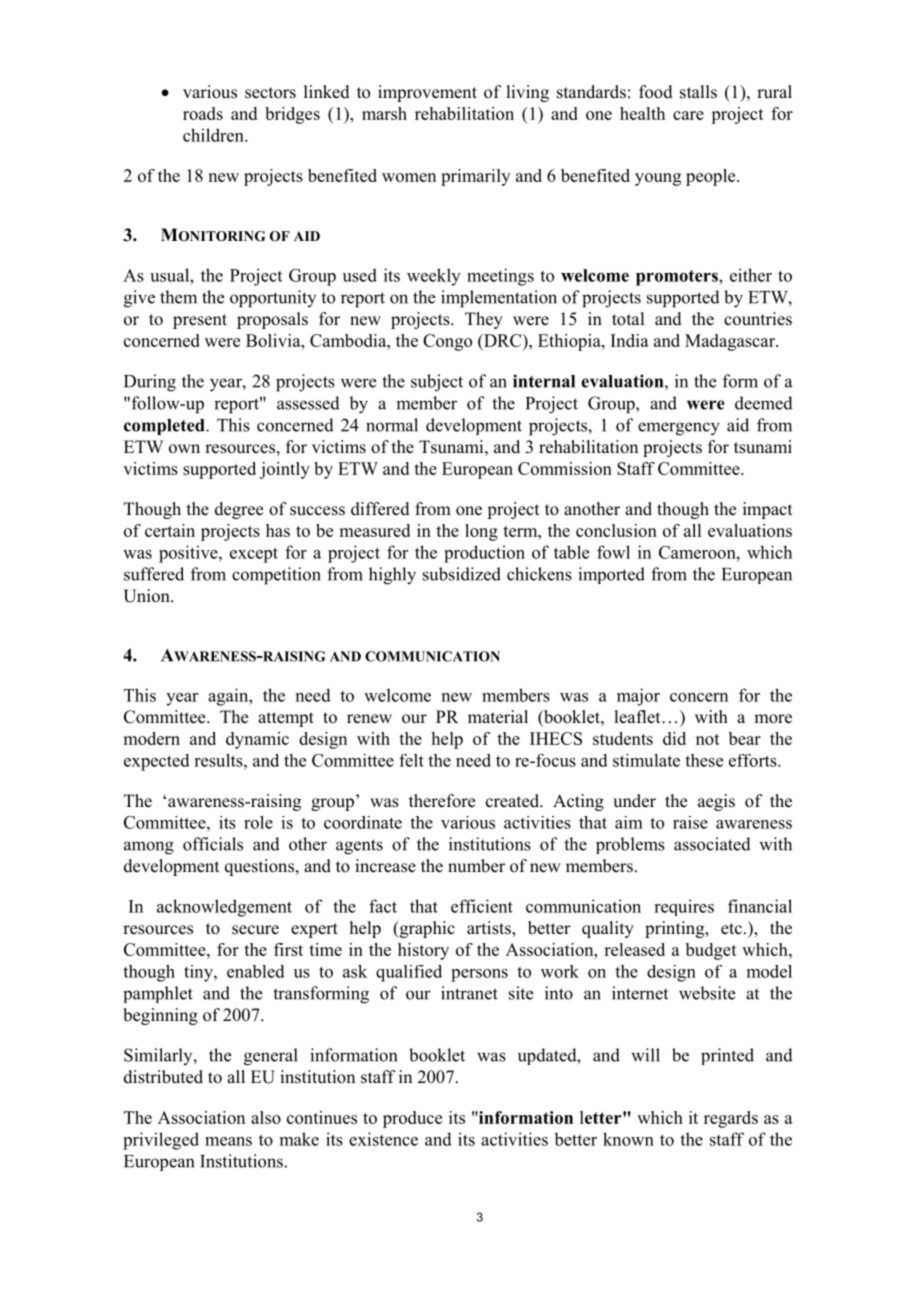 The height and width of the document is (1308, 924). Describe the element at coordinates (412, 1119) in the document. I see `produce` at that location.
